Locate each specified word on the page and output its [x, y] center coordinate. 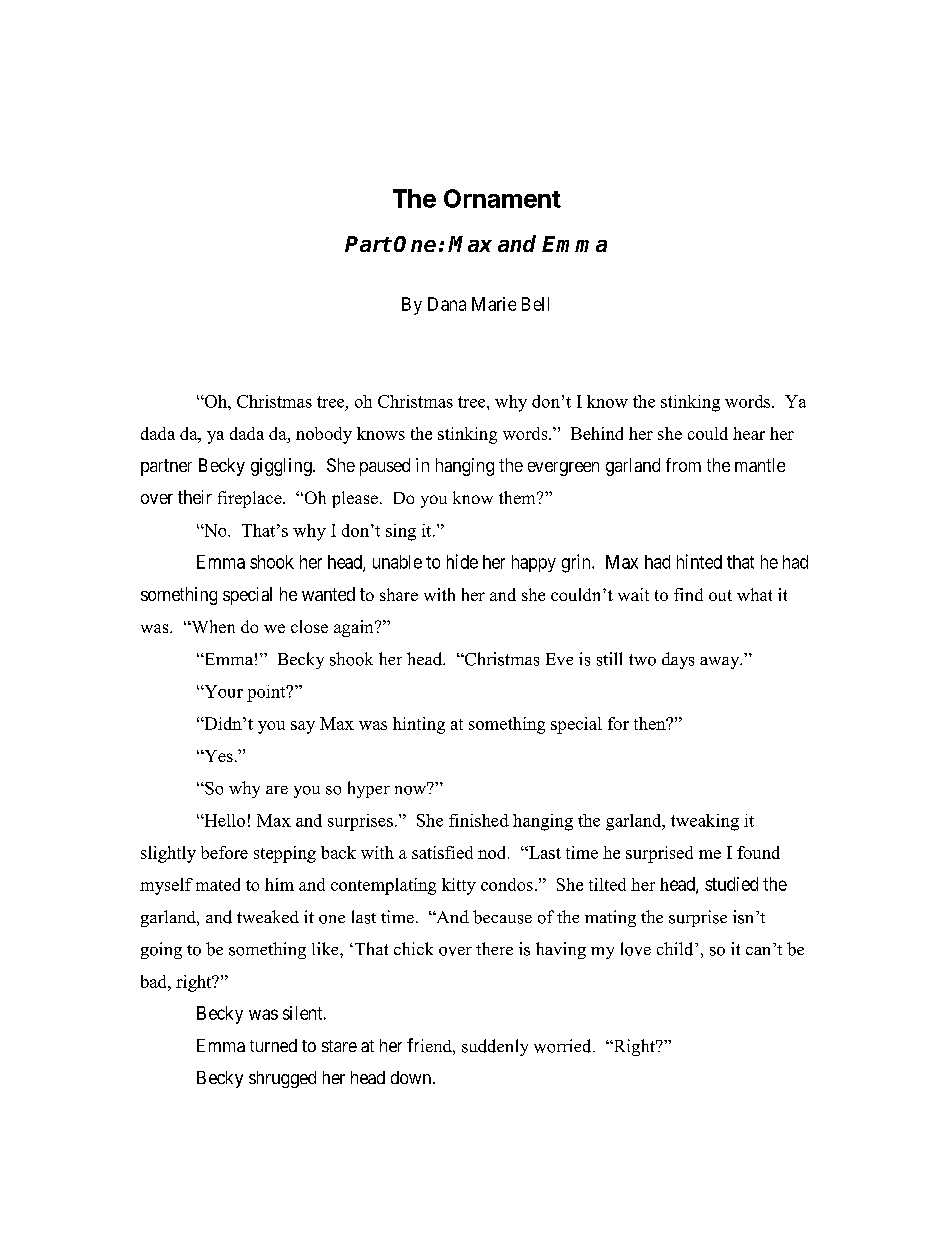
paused [385, 467]
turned [273, 1045]
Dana [447, 304]
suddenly [495, 1047]
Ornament [502, 198]
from [683, 465]
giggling [282, 467]
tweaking [705, 822]
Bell [535, 304]
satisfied [442, 852]
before [224, 852]
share [399, 594]
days [678, 660]
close [309, 626]
